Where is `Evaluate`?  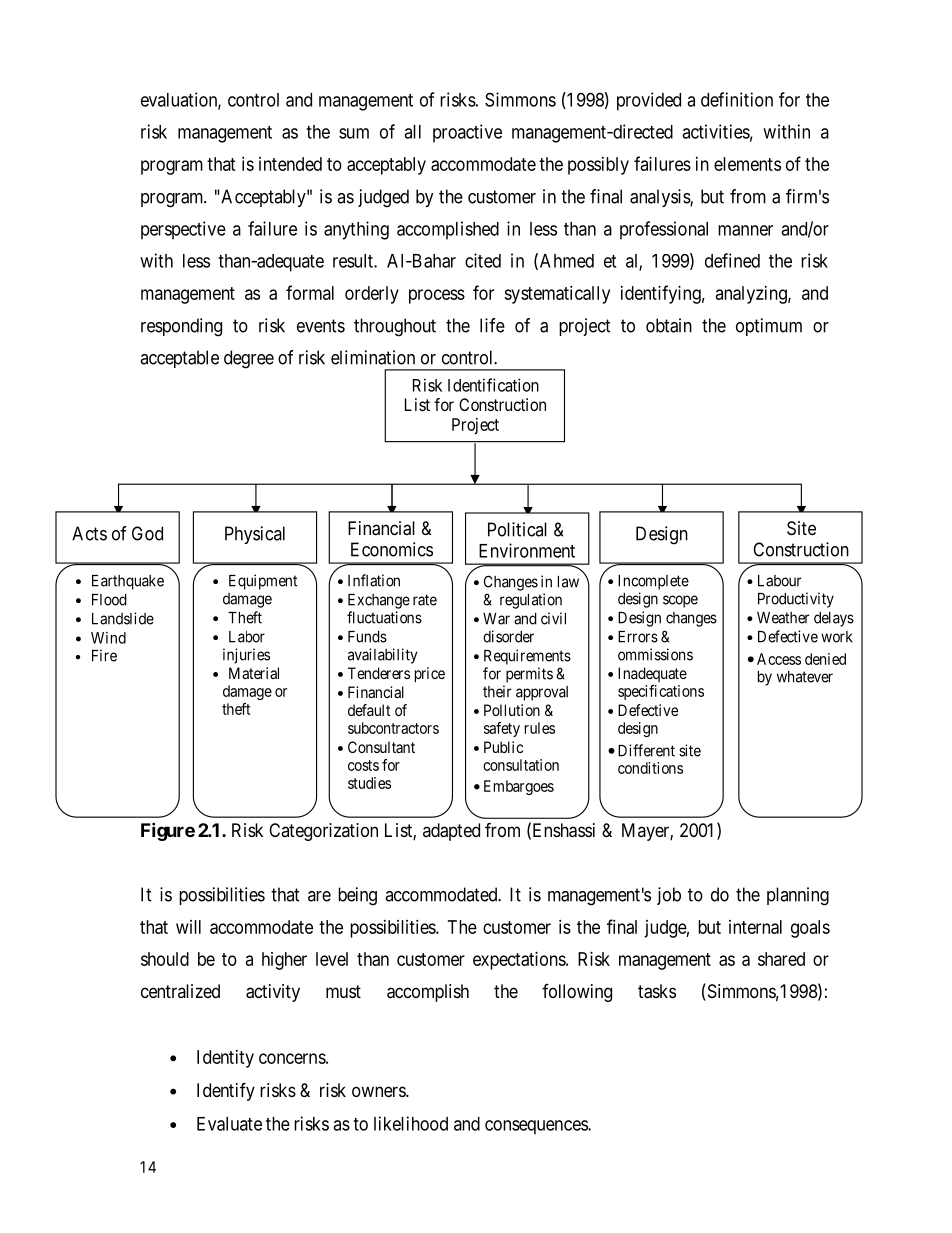 Evaluate is located at coordinates (229, 1124).
